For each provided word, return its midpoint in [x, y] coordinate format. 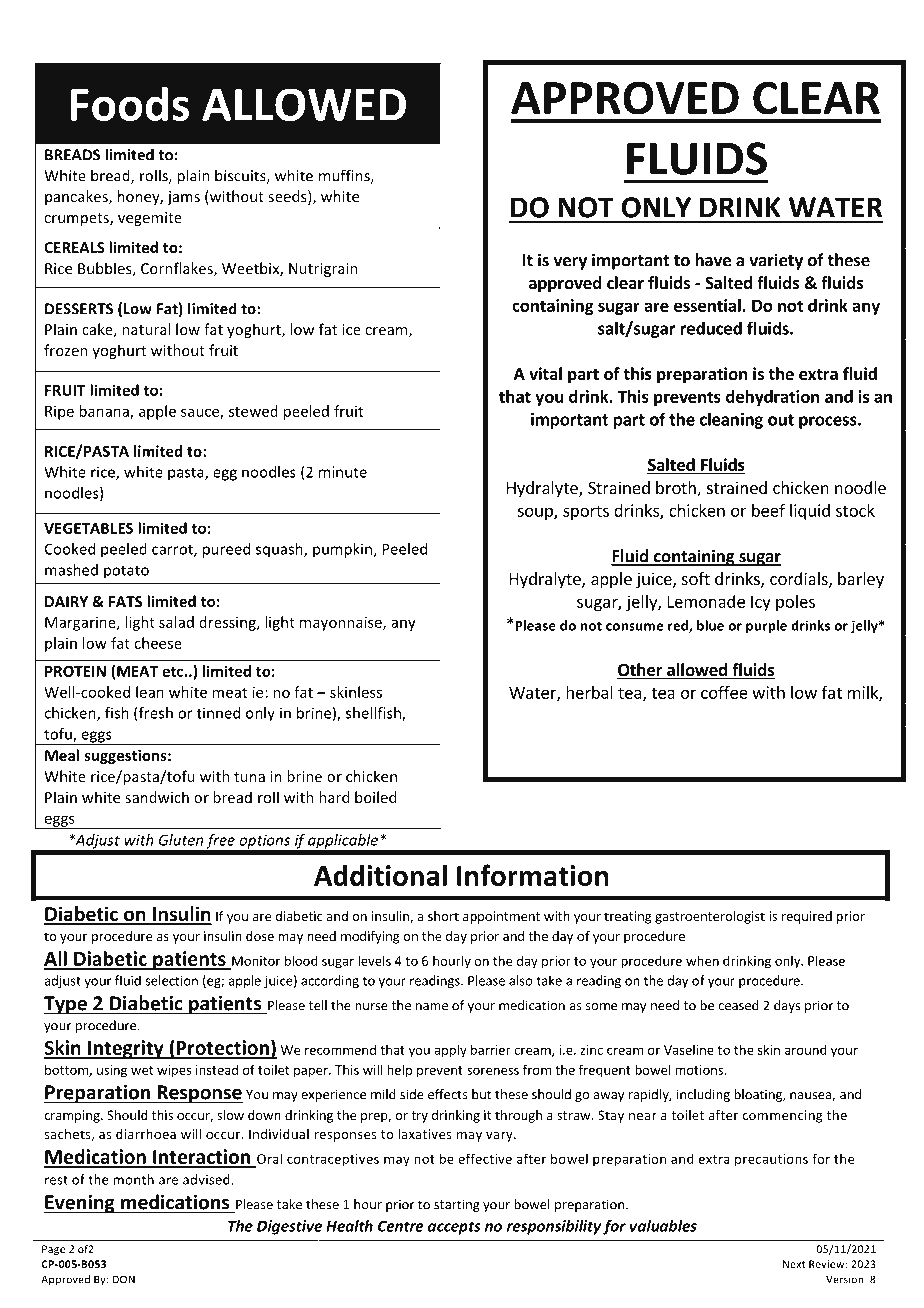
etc [173, 672]
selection [171, 980]
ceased [738, 1005]
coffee [724, 692]
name [432, 1007]
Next [794, 1264]
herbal [589, 692]
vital [545, 373]
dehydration [772, 398]
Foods [130, 103]
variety [776, 261]
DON [124, 1279]
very [570, 263]
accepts [454, 1228]
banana [105, 412]
